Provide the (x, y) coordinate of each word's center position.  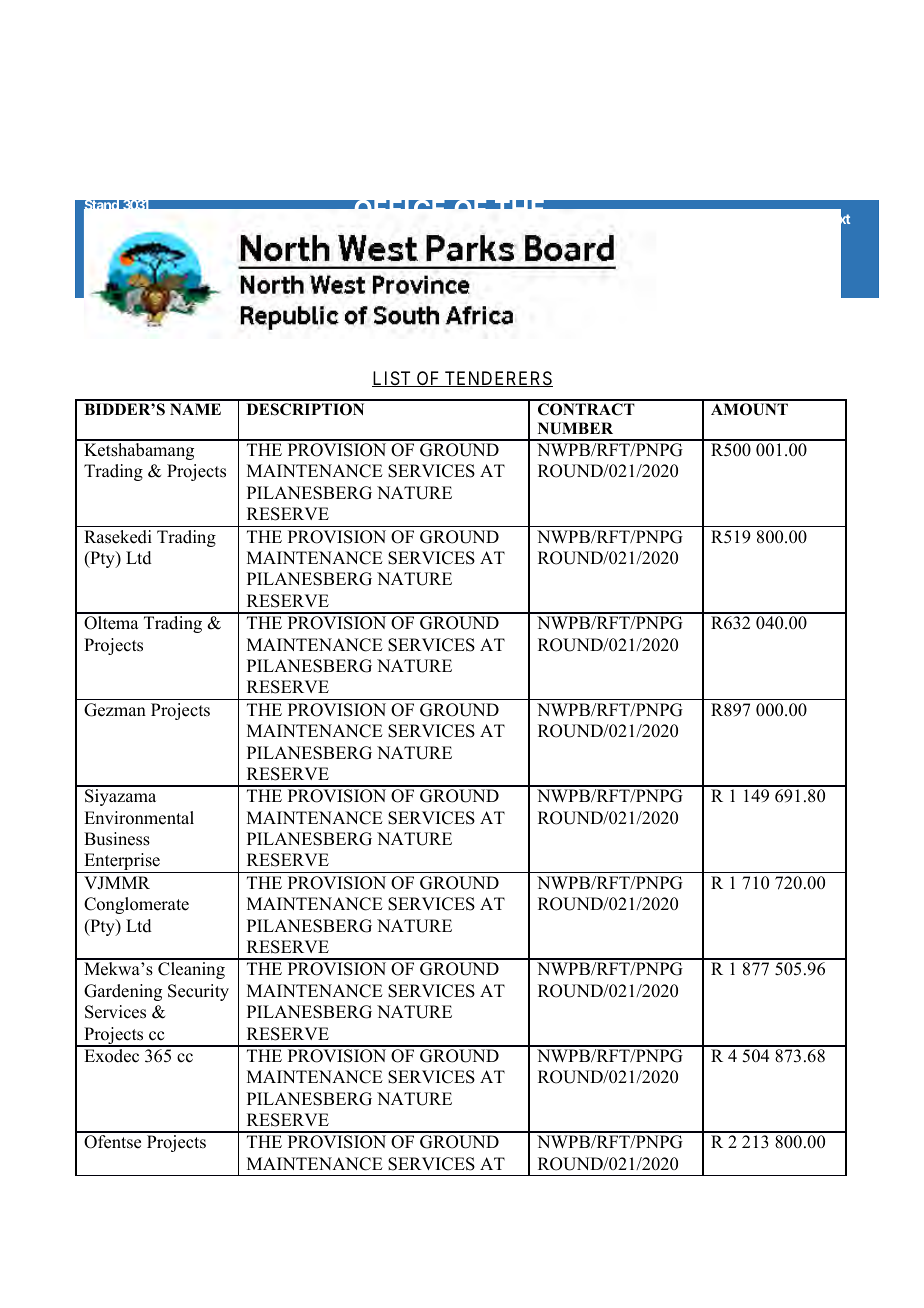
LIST (393, 379)
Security (198, 992)
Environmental (139, 818)
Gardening (123, 992)
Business (117, 839)
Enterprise (122, 863)
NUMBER (575, 428)
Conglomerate (136, 905)
